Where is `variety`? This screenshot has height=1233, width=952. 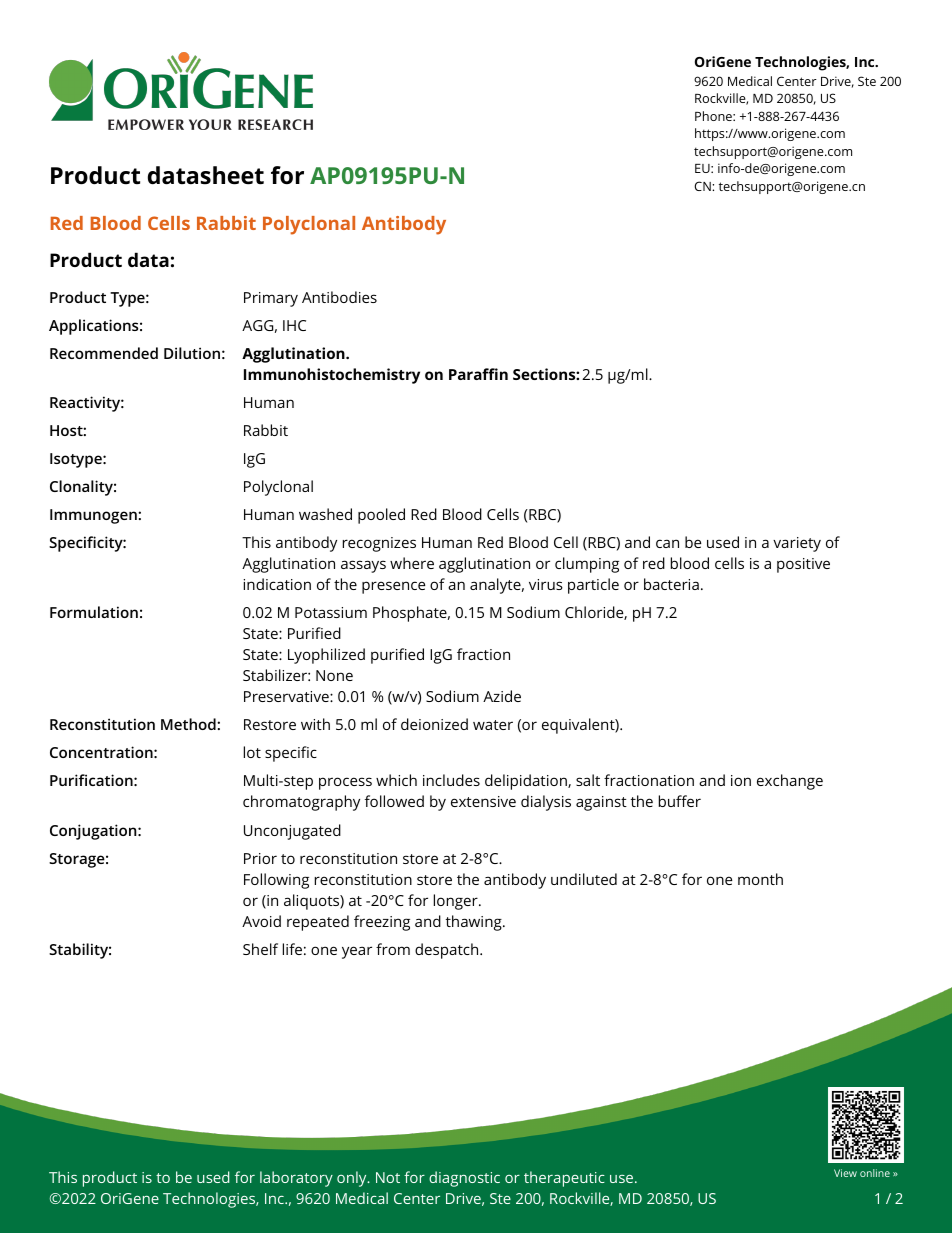
variety is located at coordinates (797, 544).
